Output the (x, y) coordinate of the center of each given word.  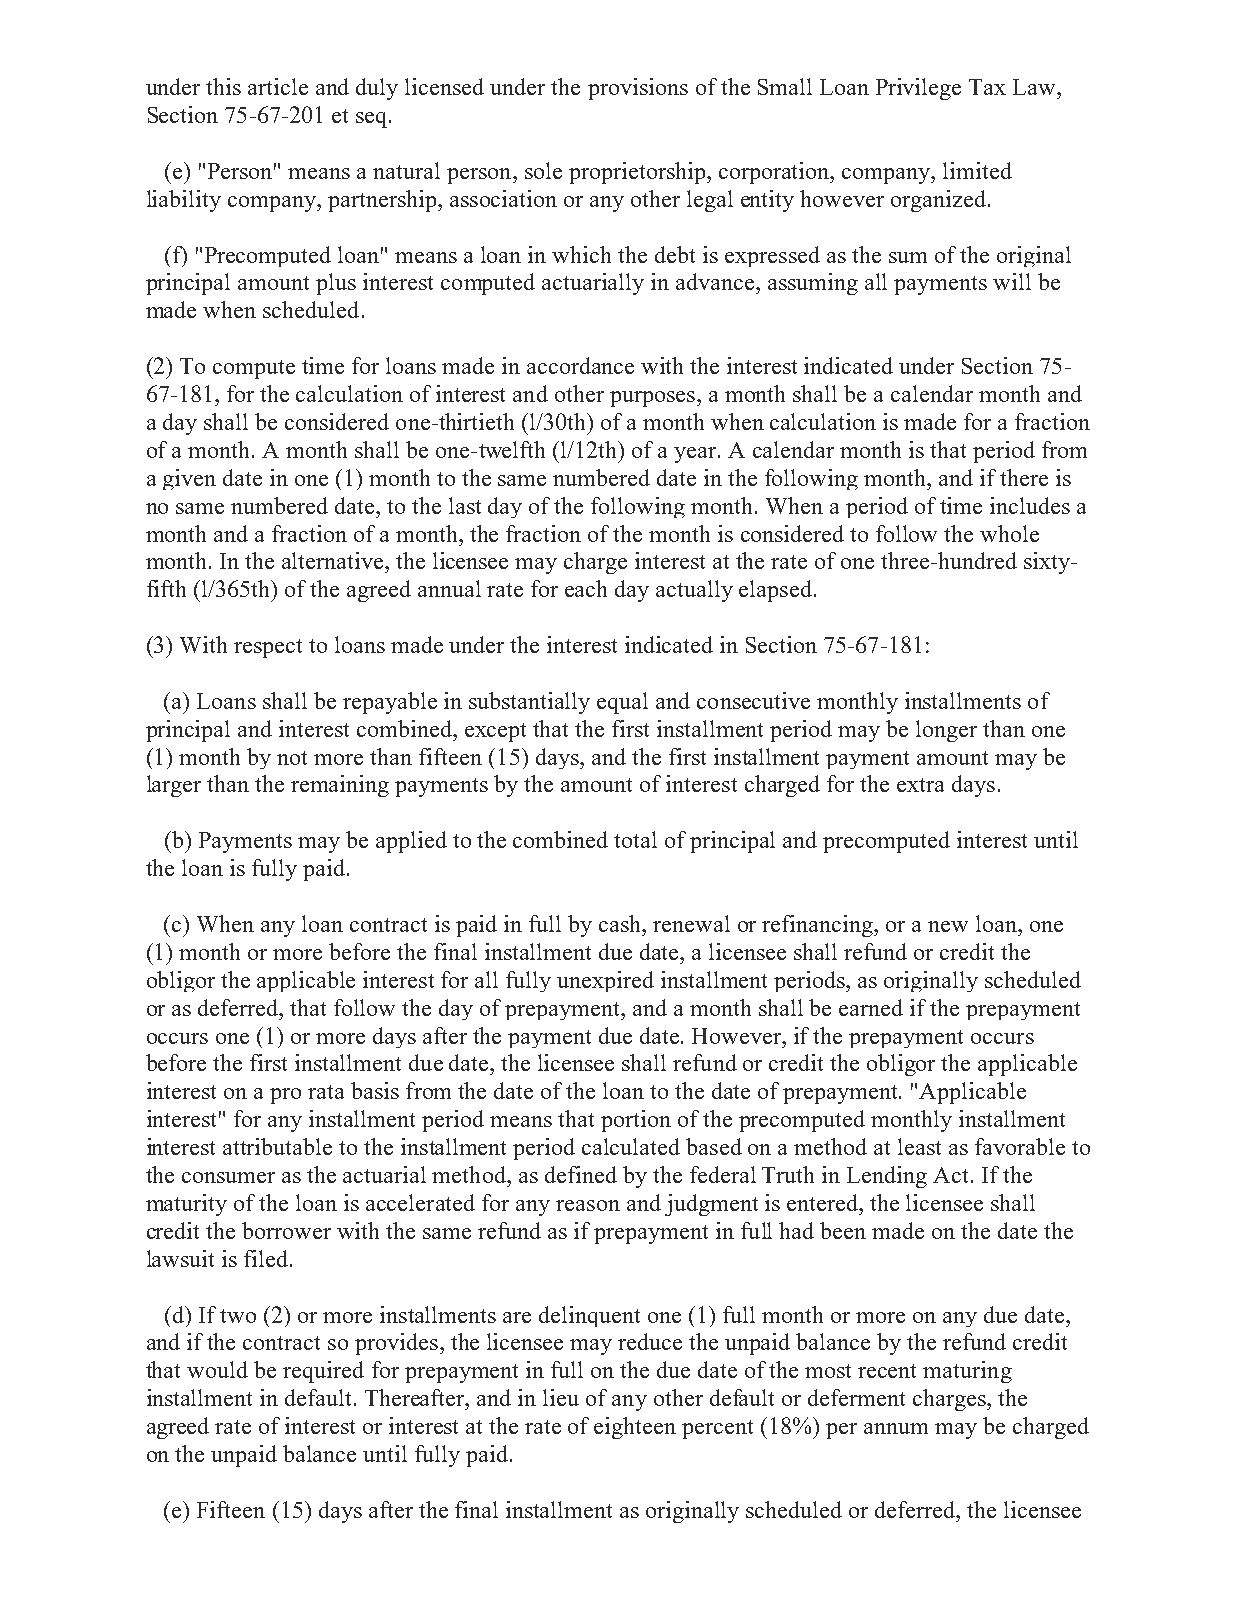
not (292, 758)
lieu (561, 1397)
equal (622, 703)
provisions (638, 89)
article (278, 86)
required (323, 1372)
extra (920, 785)
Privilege (918, 89)
